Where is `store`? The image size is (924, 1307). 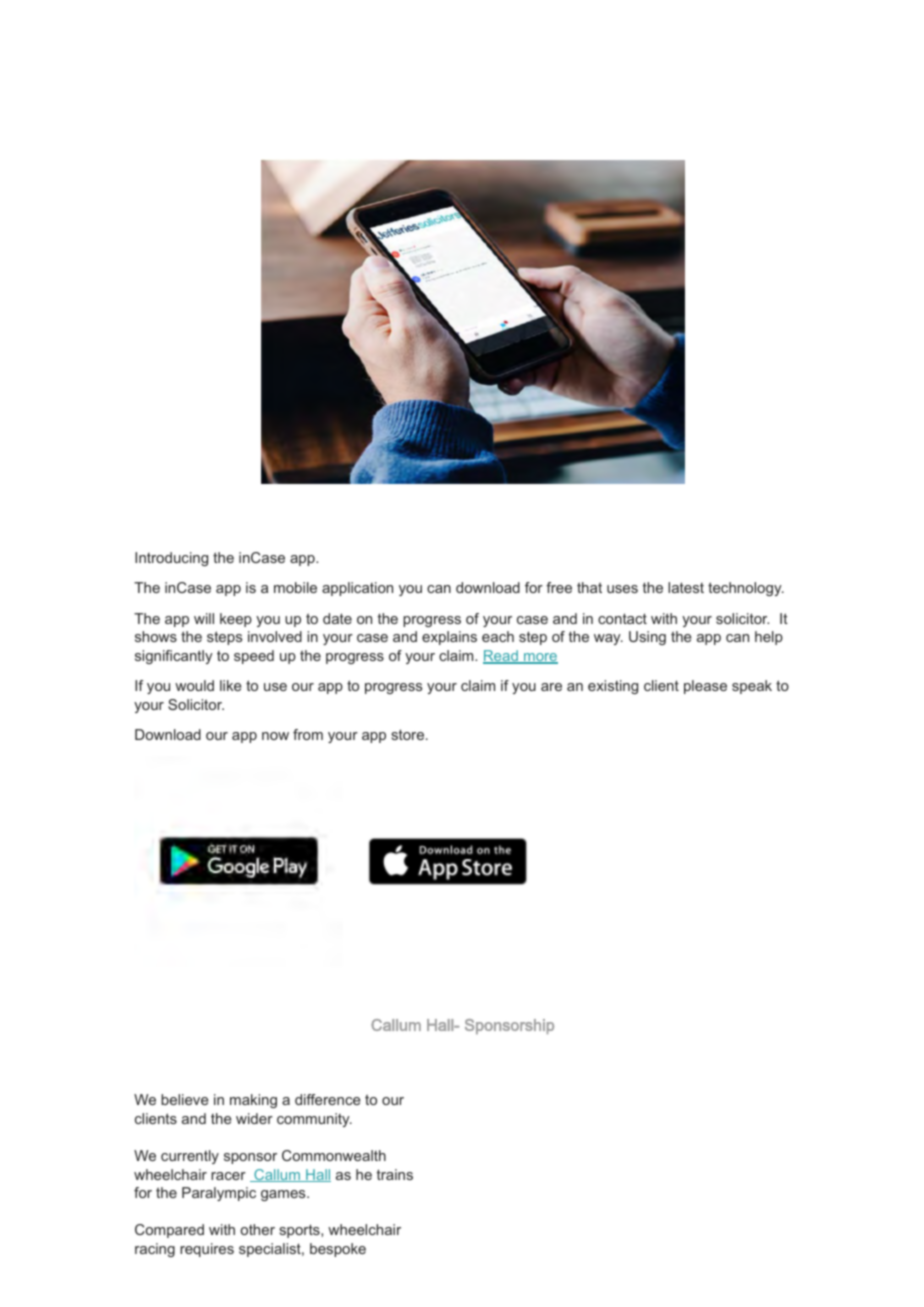
store is located at coordinates (409, 734).
